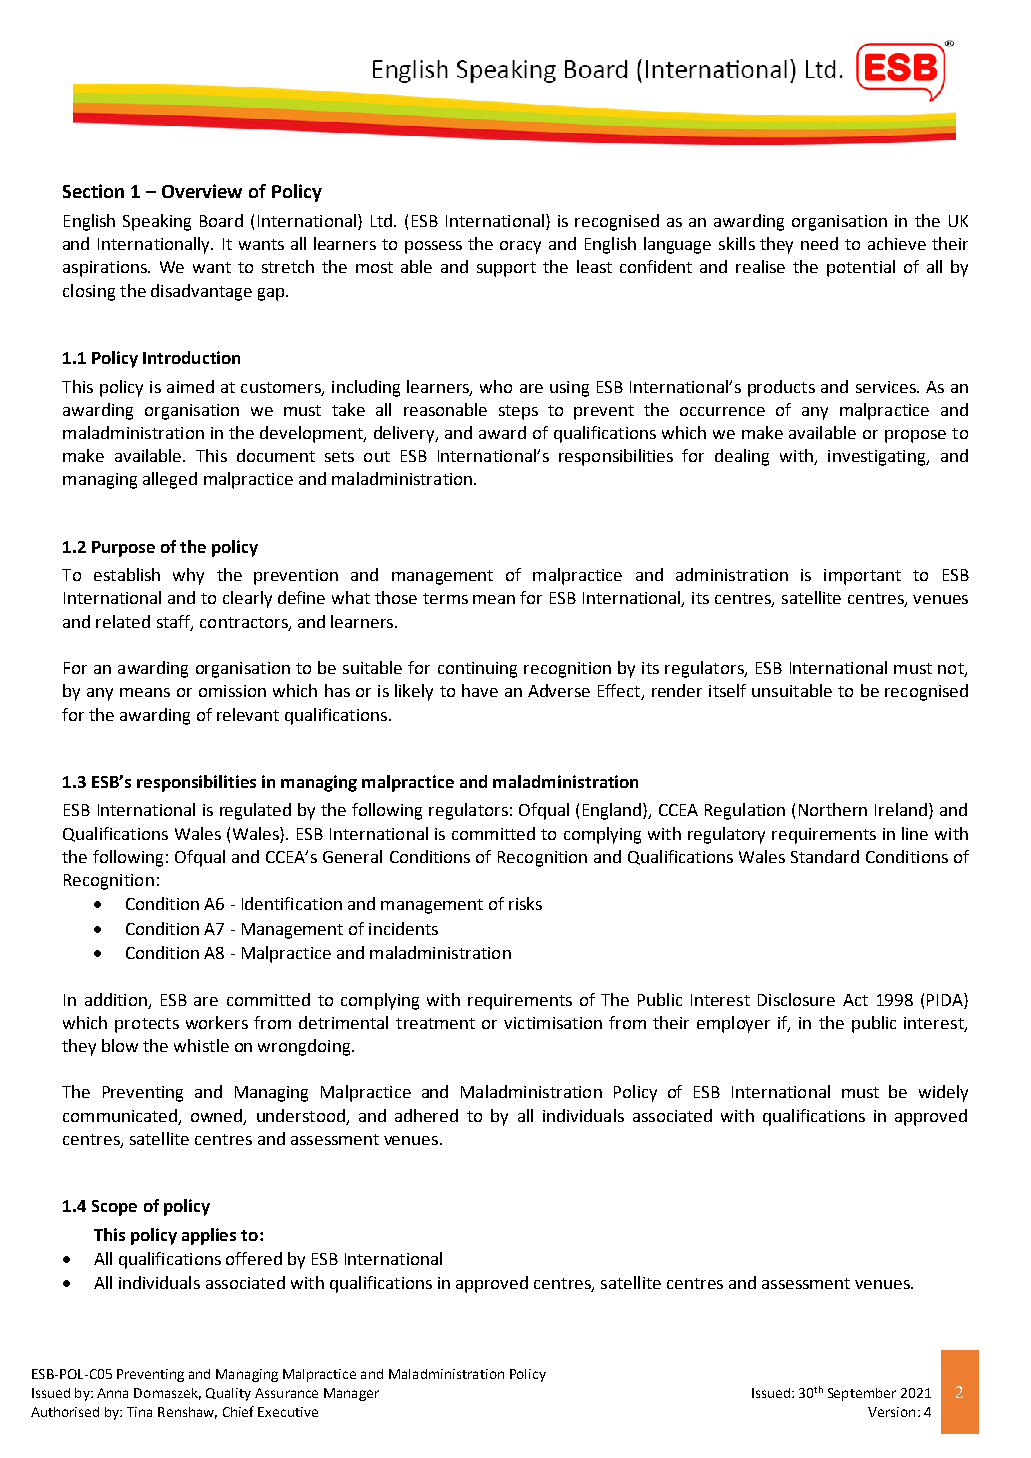 The width and height of the page is (1031, 1458). I want to click on Tina, so click(139, 1412).
